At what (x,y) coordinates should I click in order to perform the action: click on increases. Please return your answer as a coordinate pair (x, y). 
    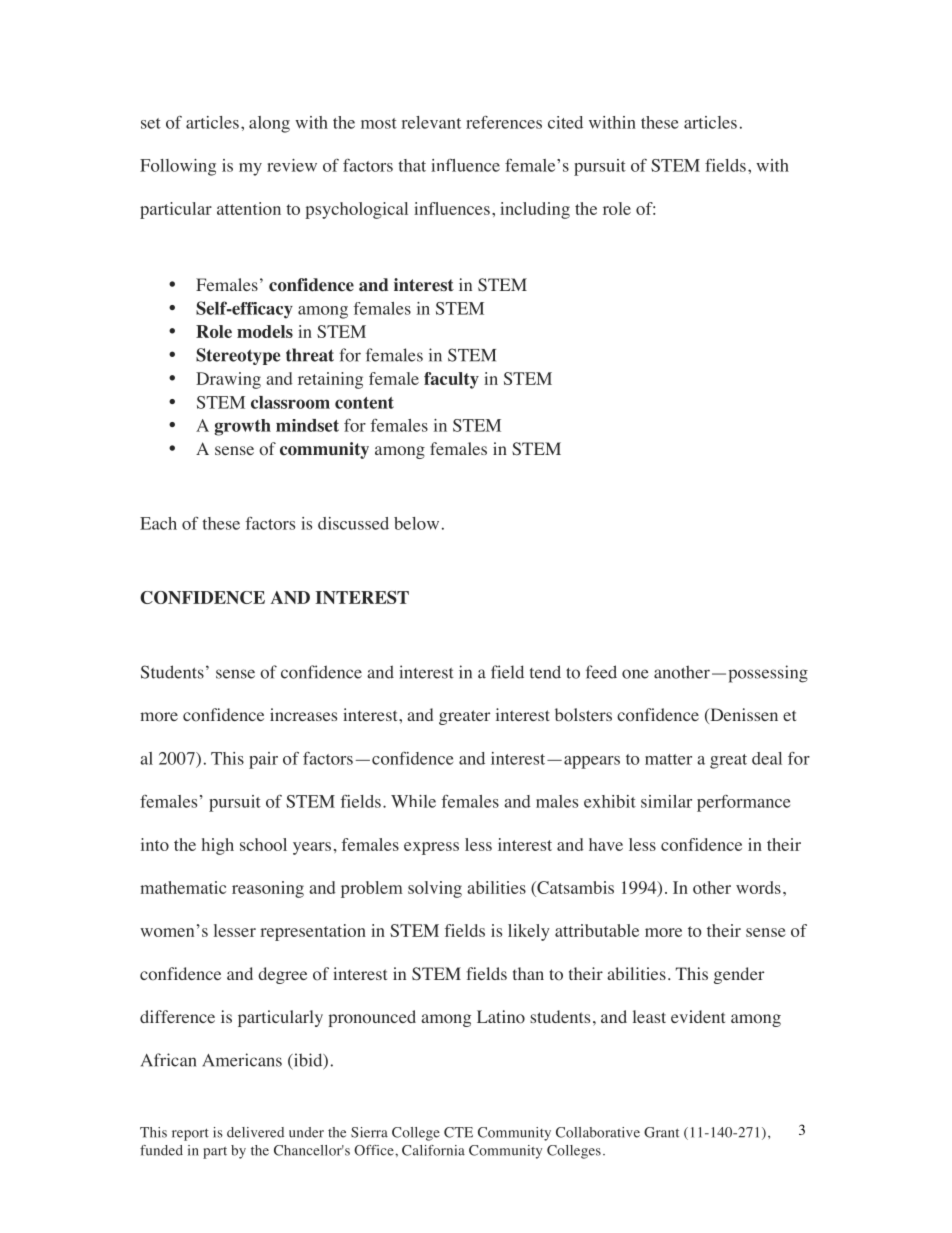
    Looking at the image, I should click on (303, 714).
